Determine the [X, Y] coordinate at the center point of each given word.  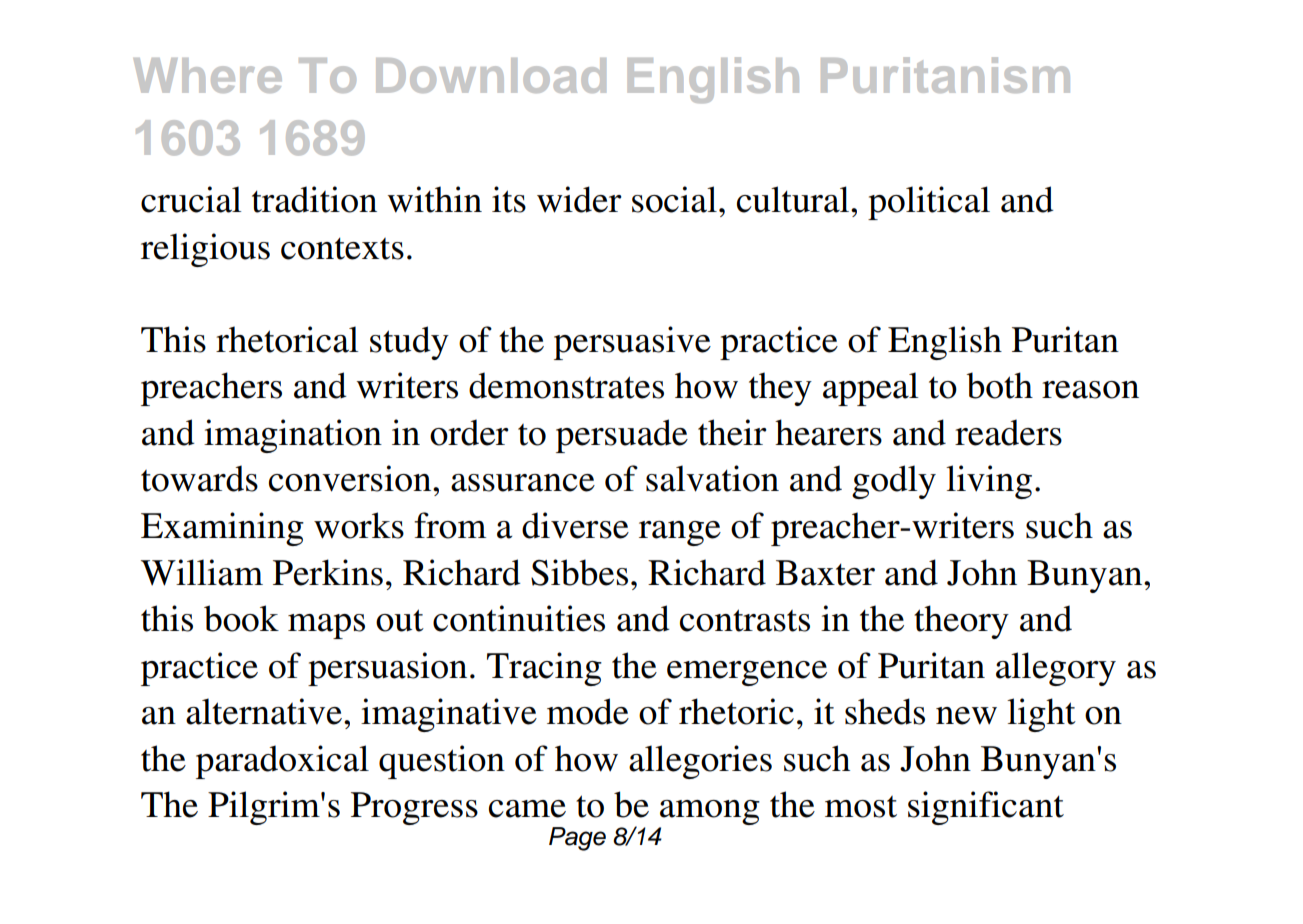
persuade [622, 436]
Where [208, 75]
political [929, 203]
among [709, 814]
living [989, 482]
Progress [414, 808]
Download [491, 75]
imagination [293, 436]
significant [986, 808]
